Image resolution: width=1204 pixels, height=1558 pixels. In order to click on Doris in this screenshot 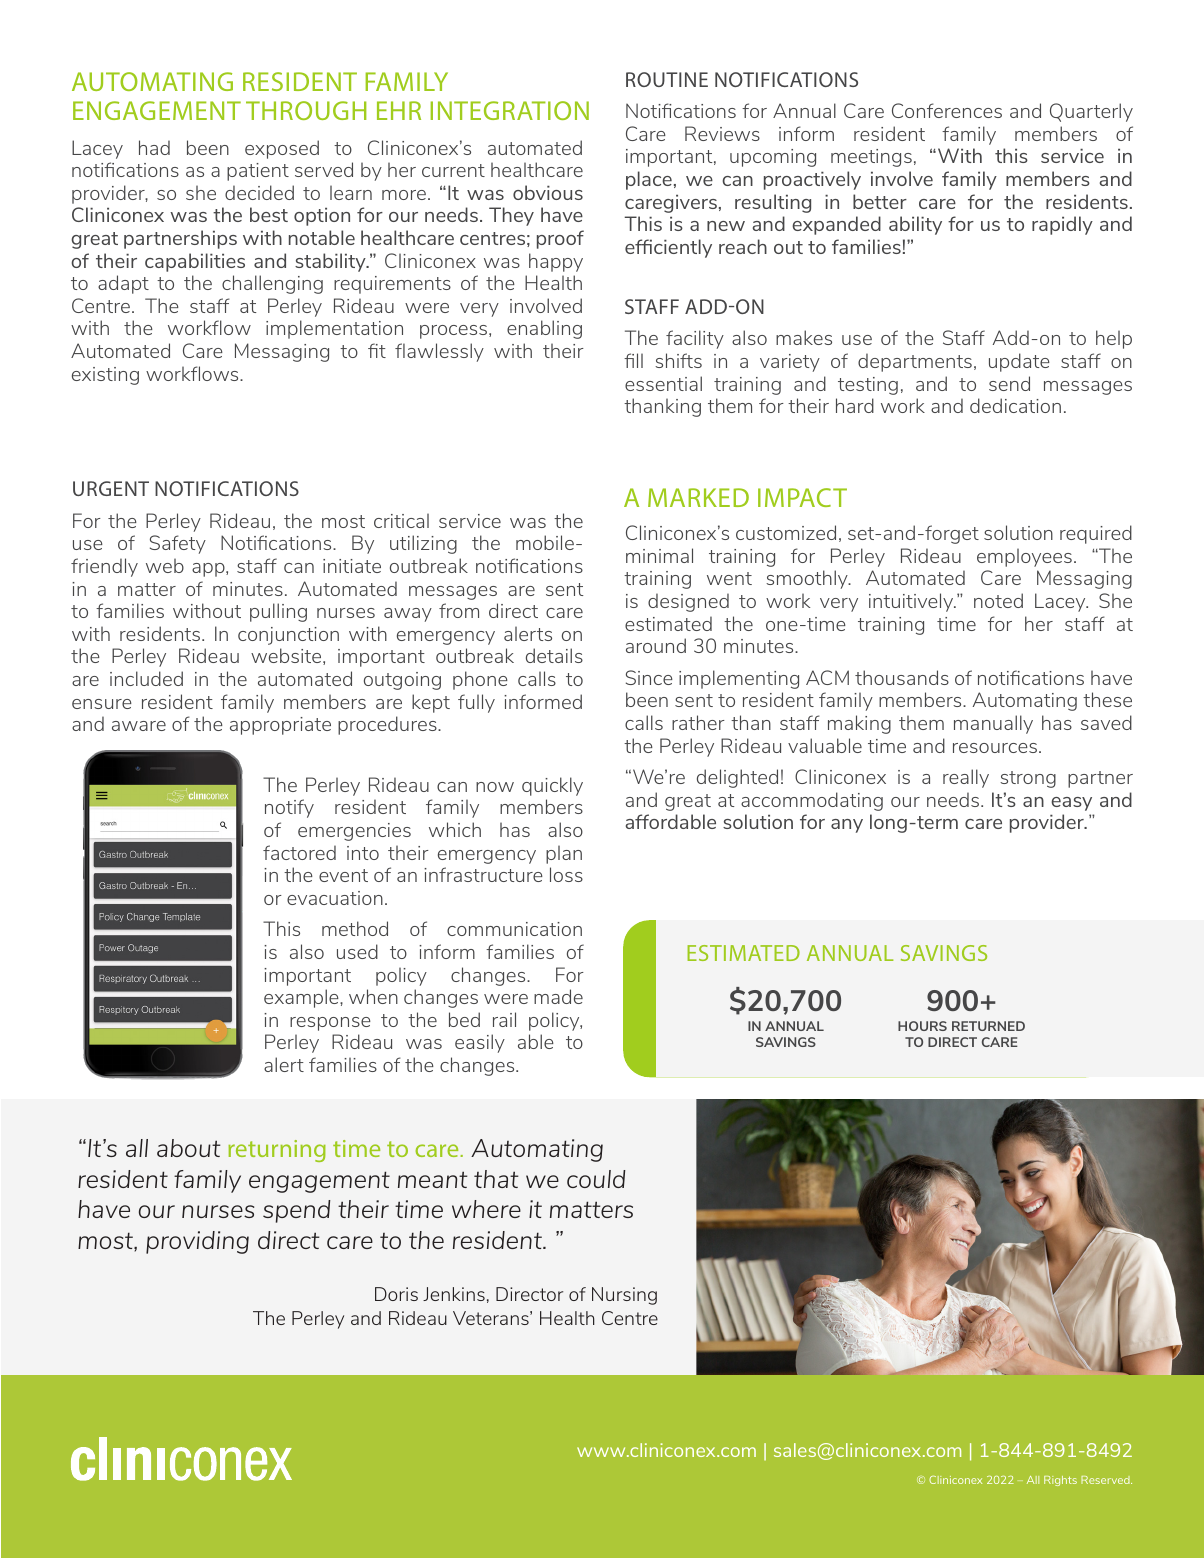, I will do `click(396, 1294)`.
